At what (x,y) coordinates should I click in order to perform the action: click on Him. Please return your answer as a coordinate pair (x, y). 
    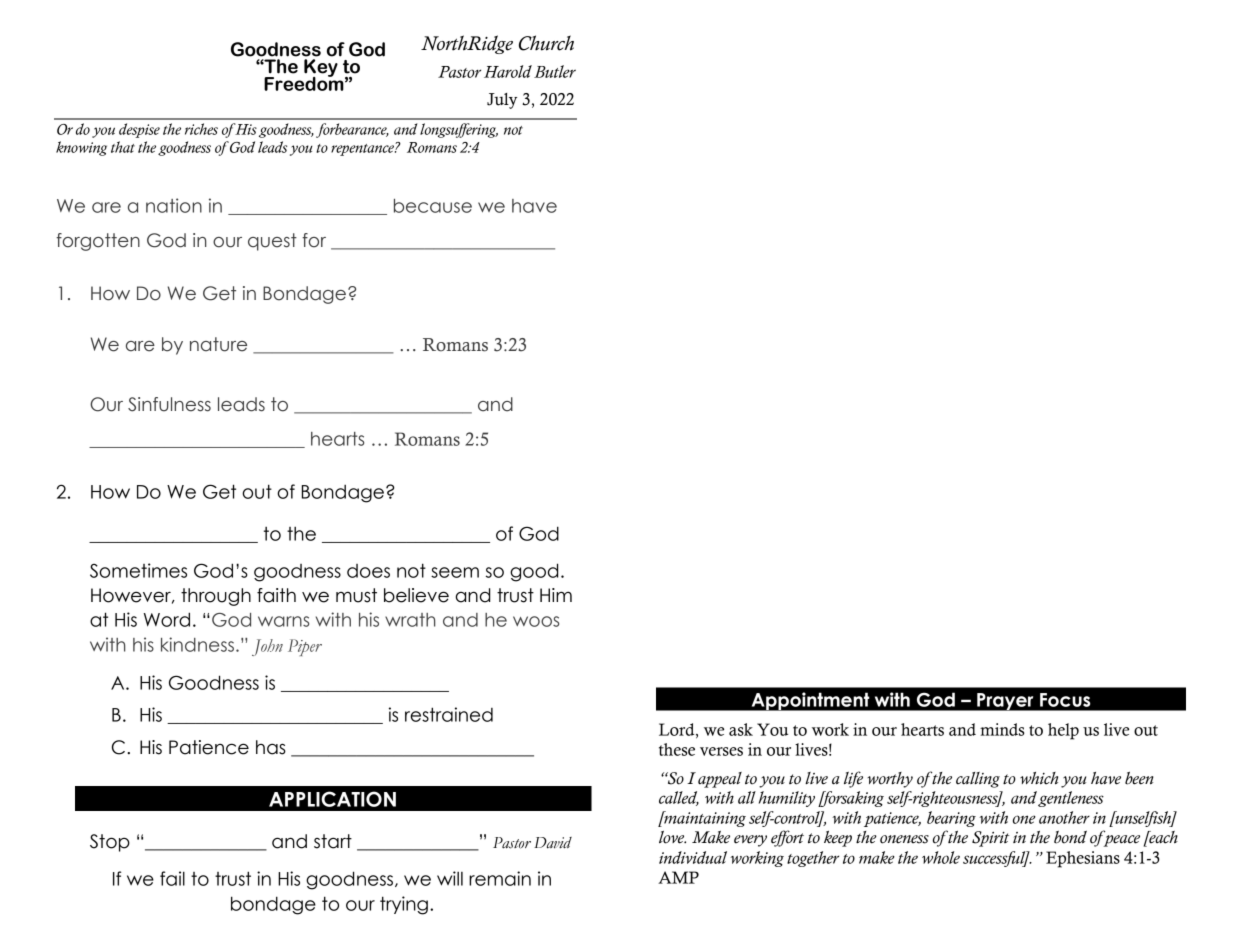
    Looking at the image, I should click on (556, 595).
